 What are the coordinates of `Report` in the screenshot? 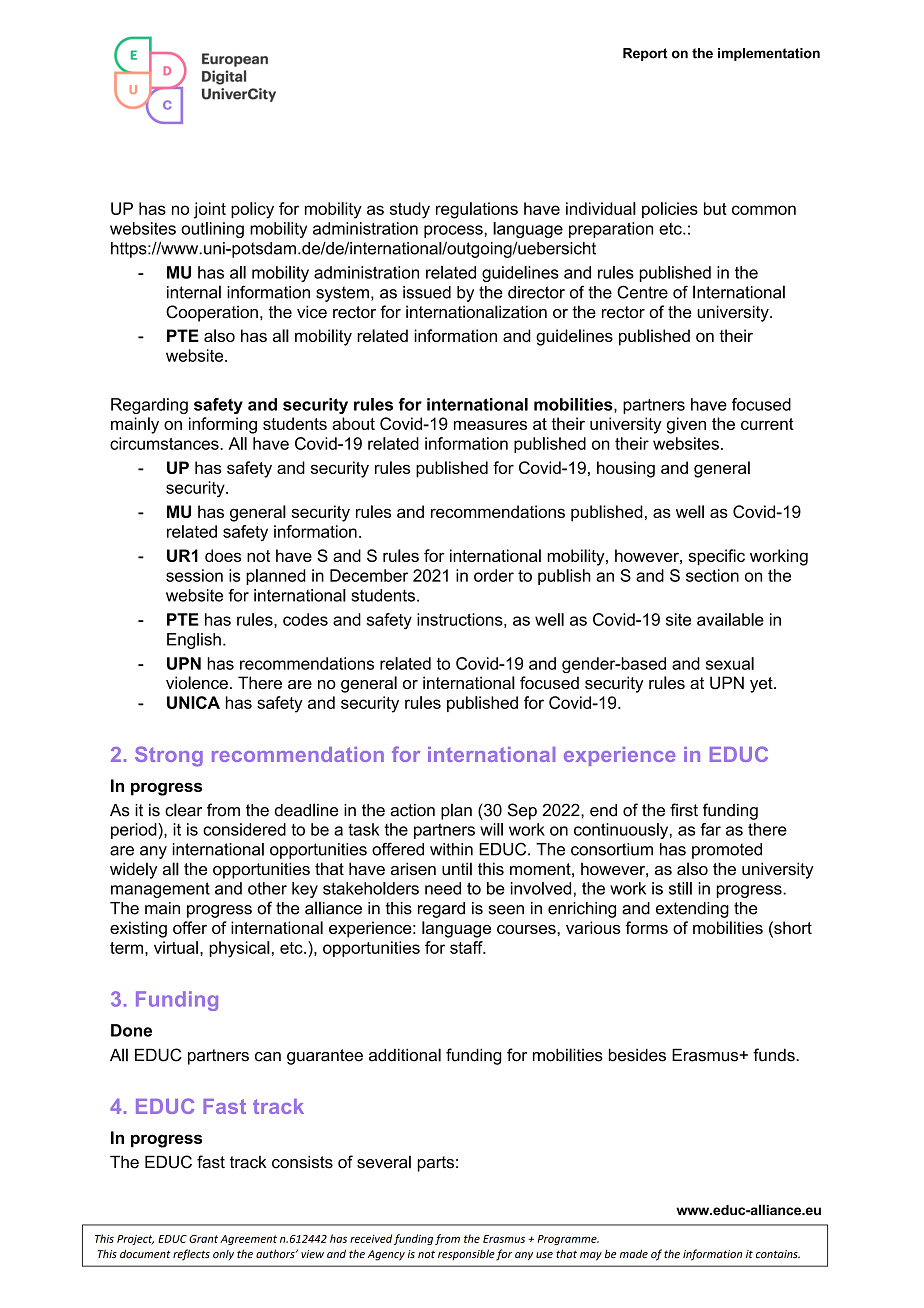 It's located at (645, 54).
